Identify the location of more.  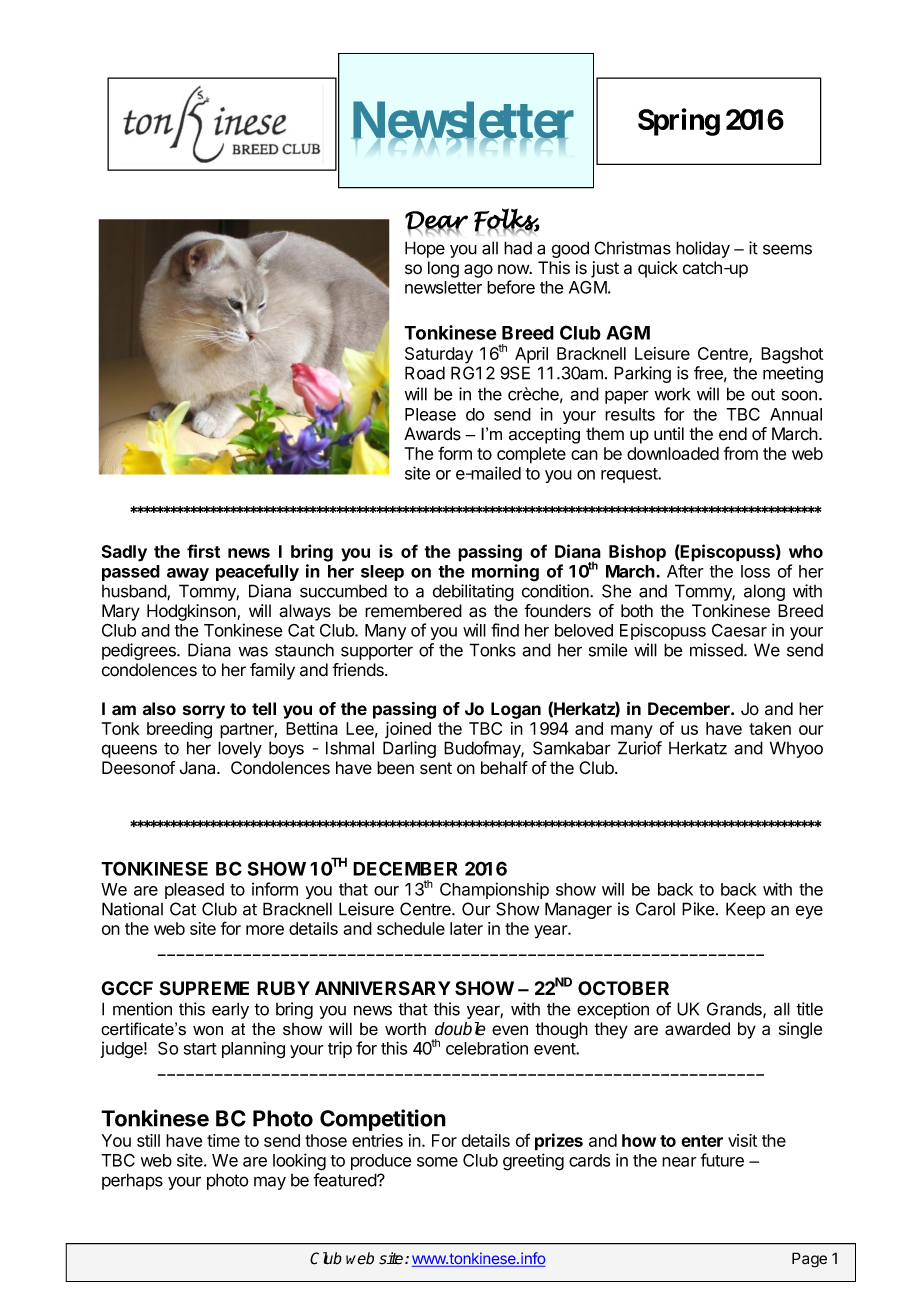
(265, 930).
